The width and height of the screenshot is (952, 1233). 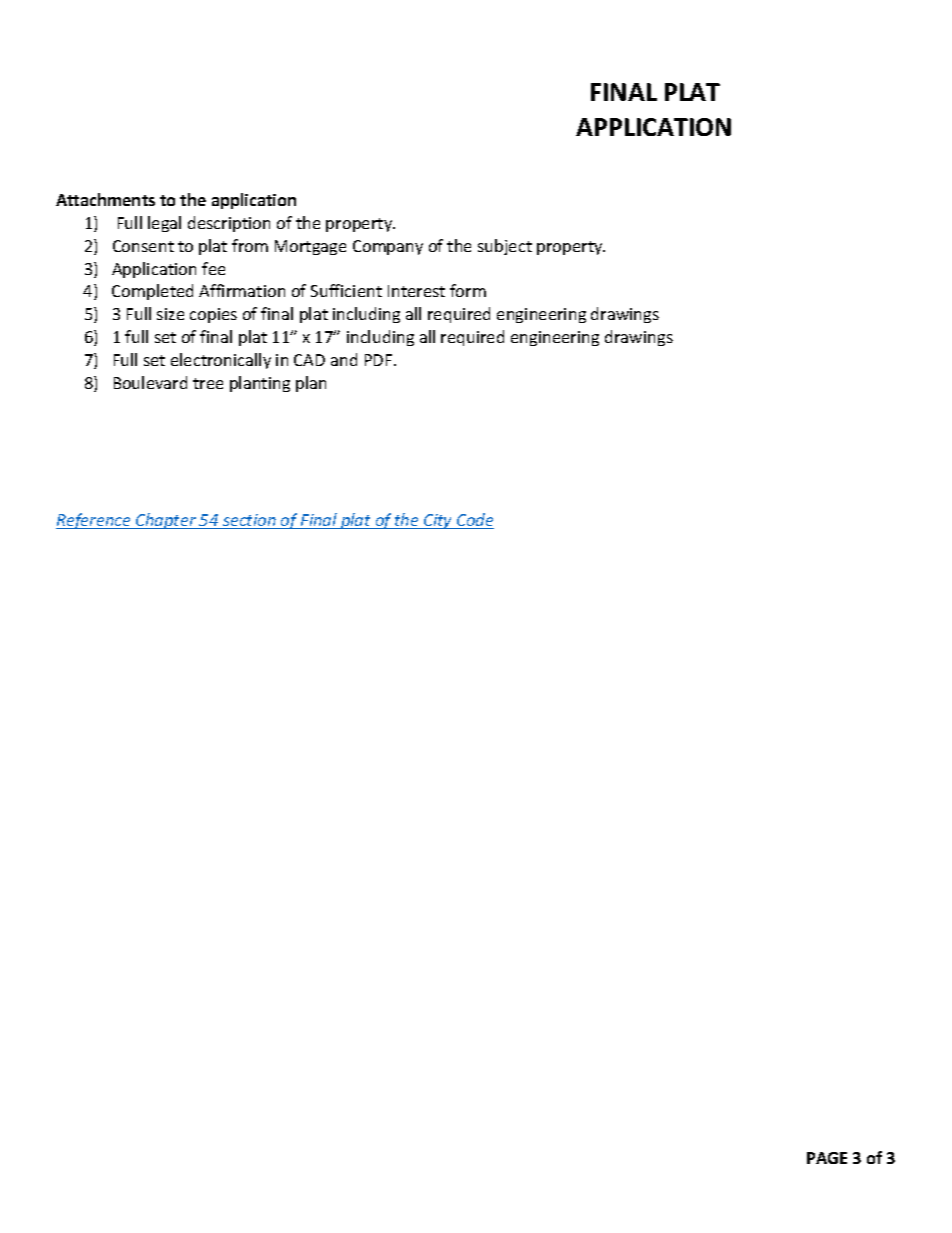 What do you see at coordinates (166, 521) in the screenshot?
I see `Chapter` at bounding box center [166, 521].
